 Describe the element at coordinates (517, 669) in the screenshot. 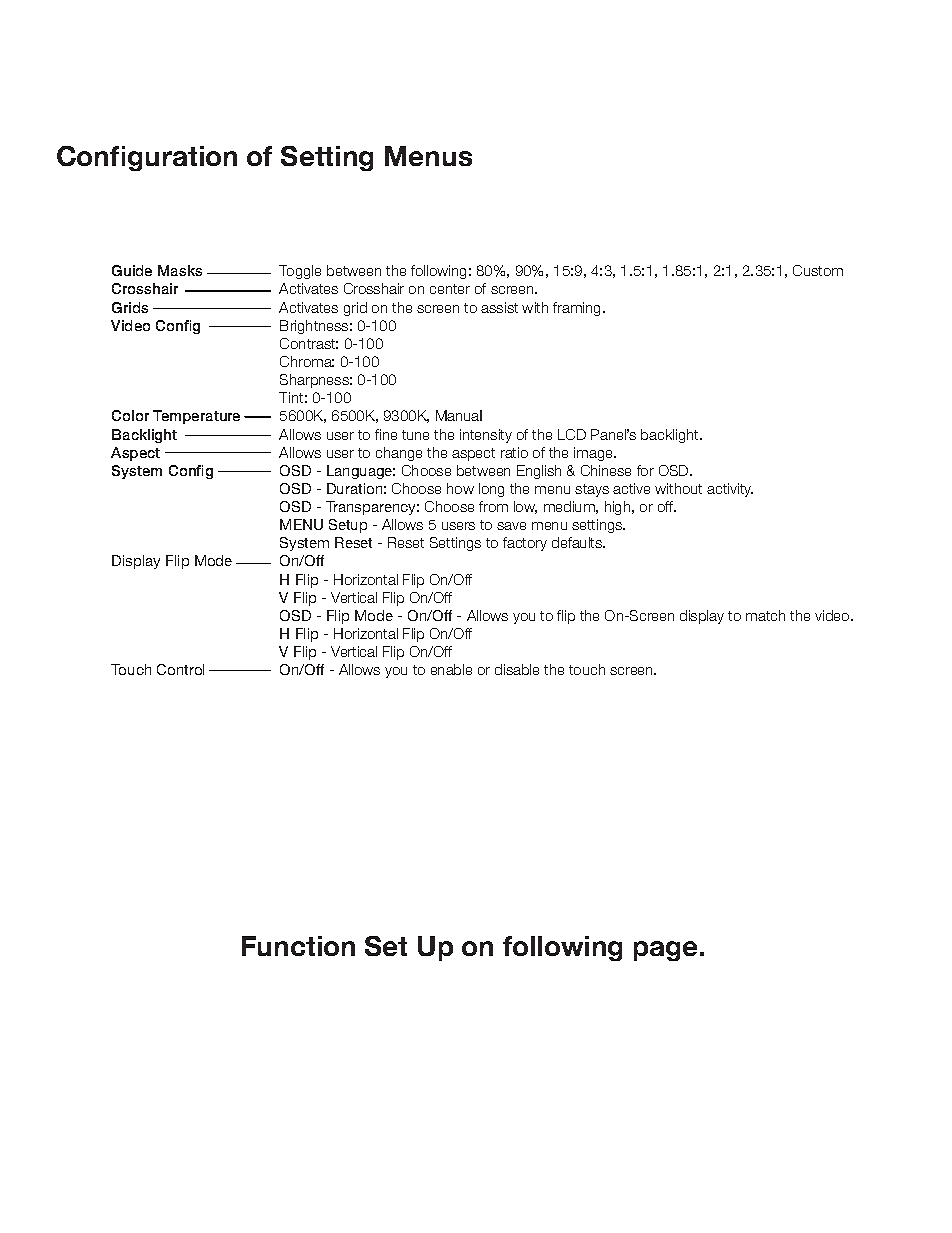

I see `disable` at that location.
